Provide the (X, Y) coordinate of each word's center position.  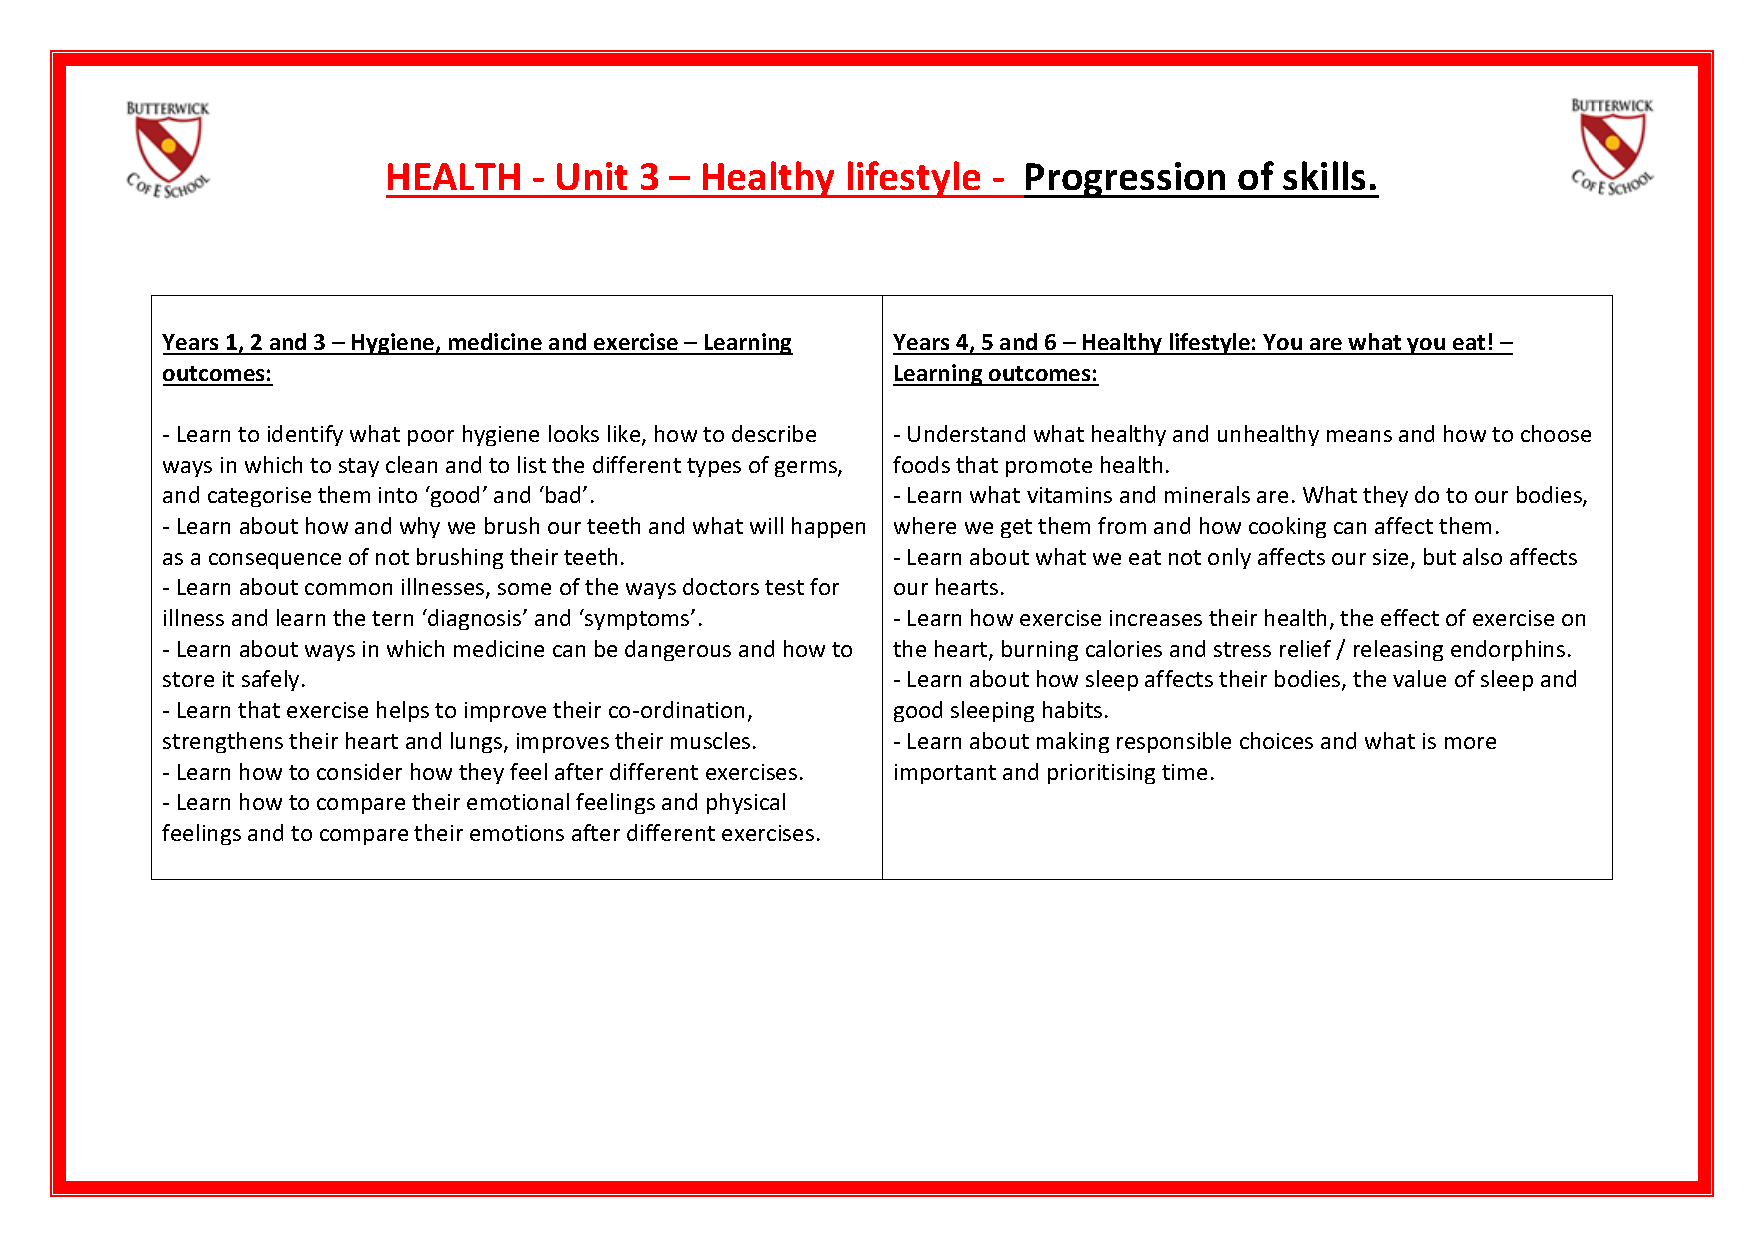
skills (1324, 175)
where (925, 525)
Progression (1126, 180)
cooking (1287, 527)
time (1184, 772)
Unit (592, 176)
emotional (518, 801)
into (398, 495)
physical (746, 803)
